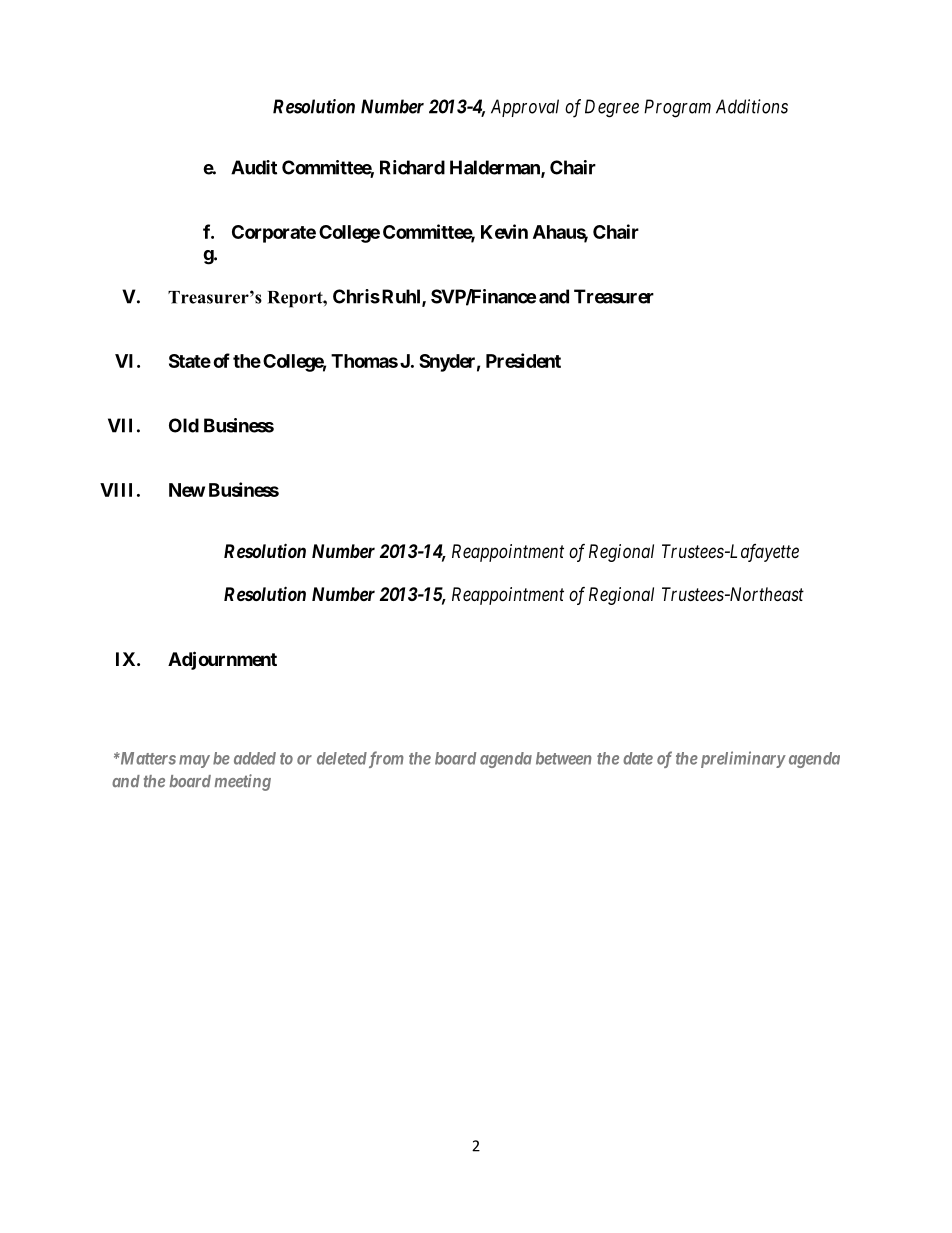 This screenshot has height=1233, width=952. What do you see at coordinates (412, 167) in the screenshot?
I see `Richard` at bounding box center [412, 167].
